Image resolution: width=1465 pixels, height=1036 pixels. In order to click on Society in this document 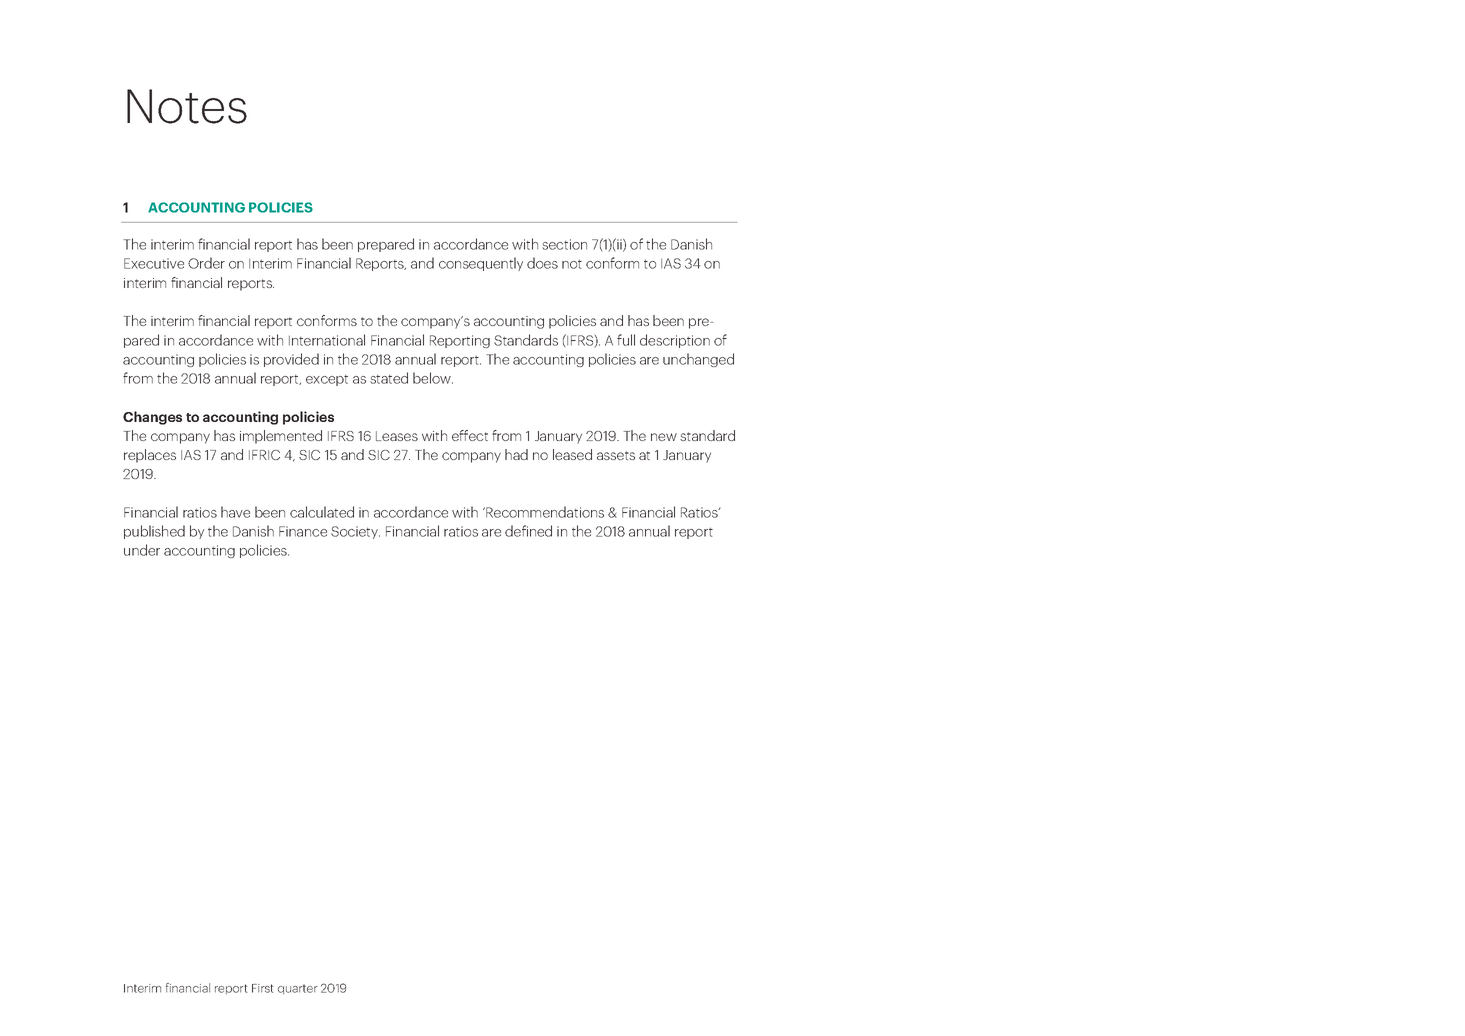, I will do `click(355, 532)`.
